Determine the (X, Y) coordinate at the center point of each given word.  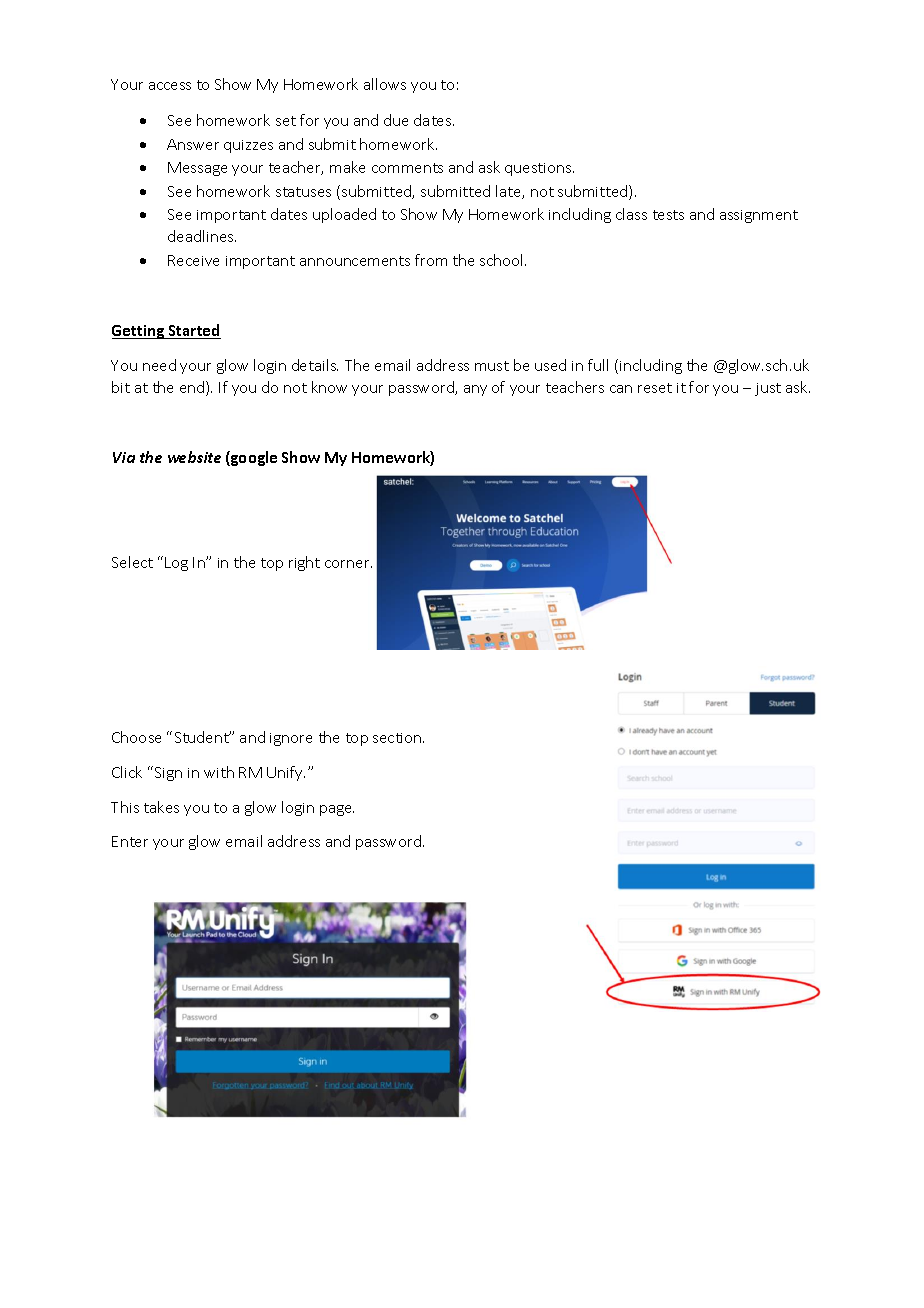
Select (132, 562)
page (337, 810)
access (170, 86)
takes (161, 807)
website (194, 457)
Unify (286, 773)
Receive (193, 260)
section (398, 738)
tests (668, 215)
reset (655, 388)
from (431, 260)
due (396, 120)
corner (348, 564)
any (475, 390)
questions (539, 169)
